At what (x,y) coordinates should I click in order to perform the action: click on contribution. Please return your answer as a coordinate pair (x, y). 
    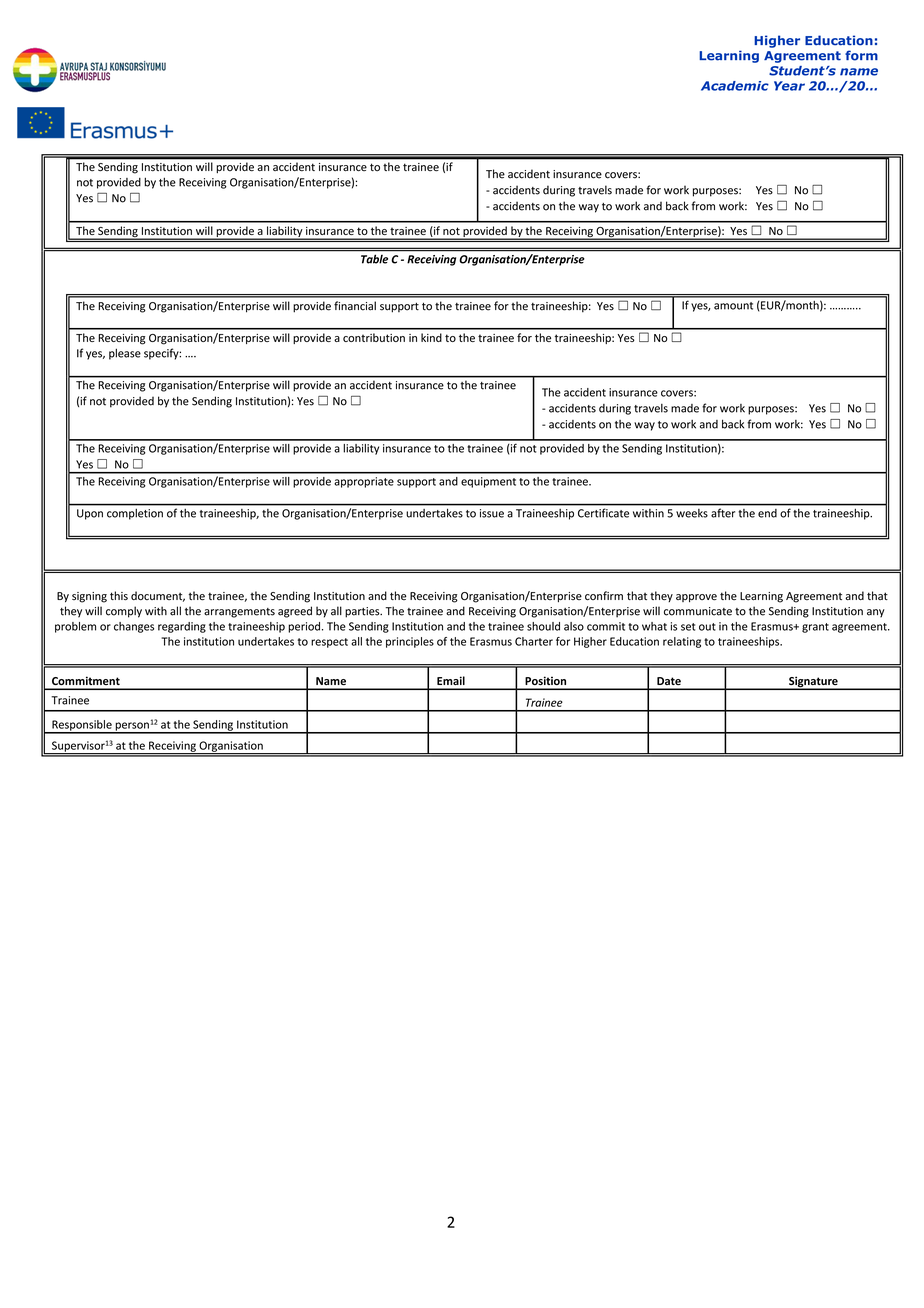
    Looking at the image, I should click on (374, 337).
